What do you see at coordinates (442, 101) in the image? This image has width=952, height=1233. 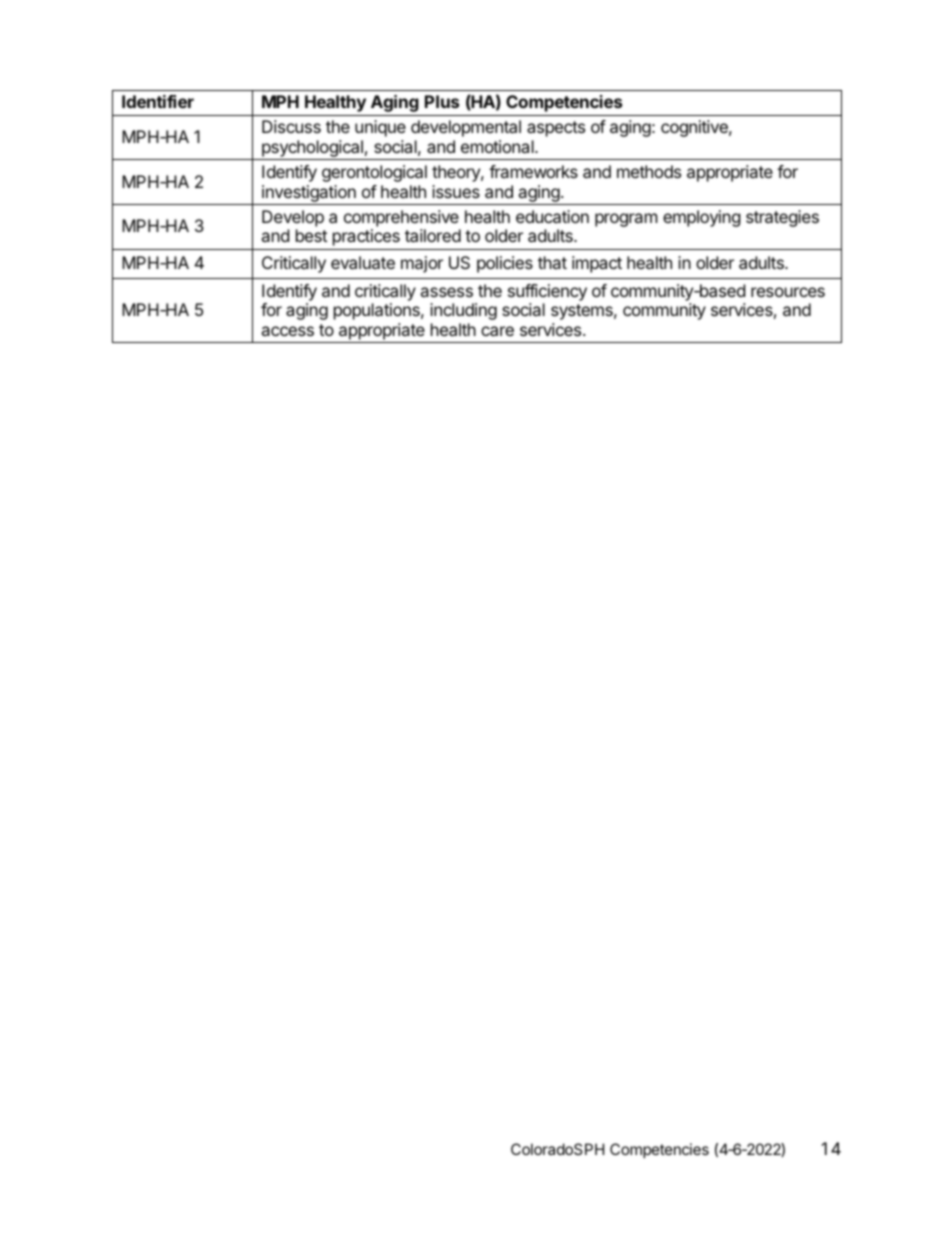 I see `Plus` at bounding box center [442, 101].
